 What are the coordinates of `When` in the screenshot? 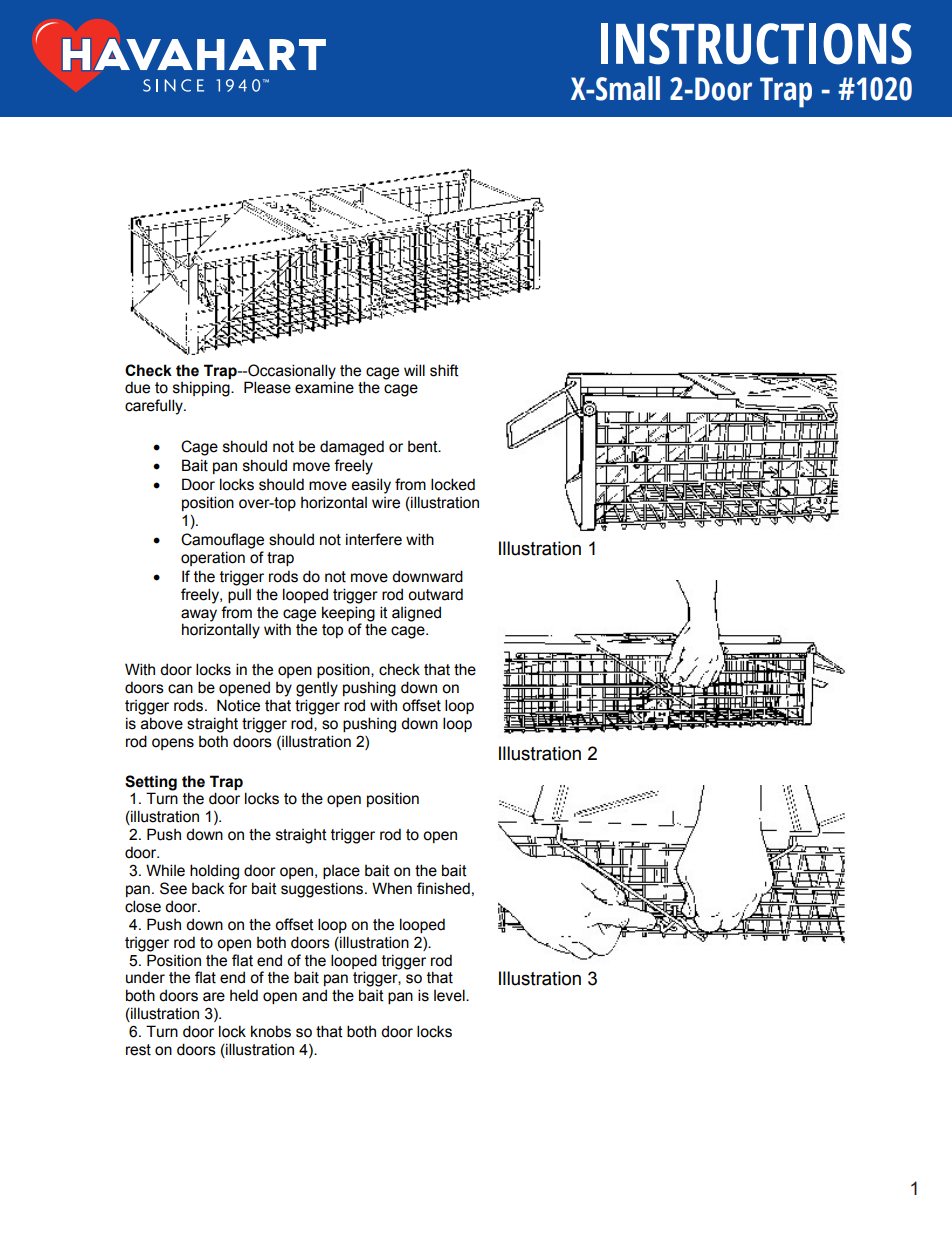 It's located at (392, 888).
